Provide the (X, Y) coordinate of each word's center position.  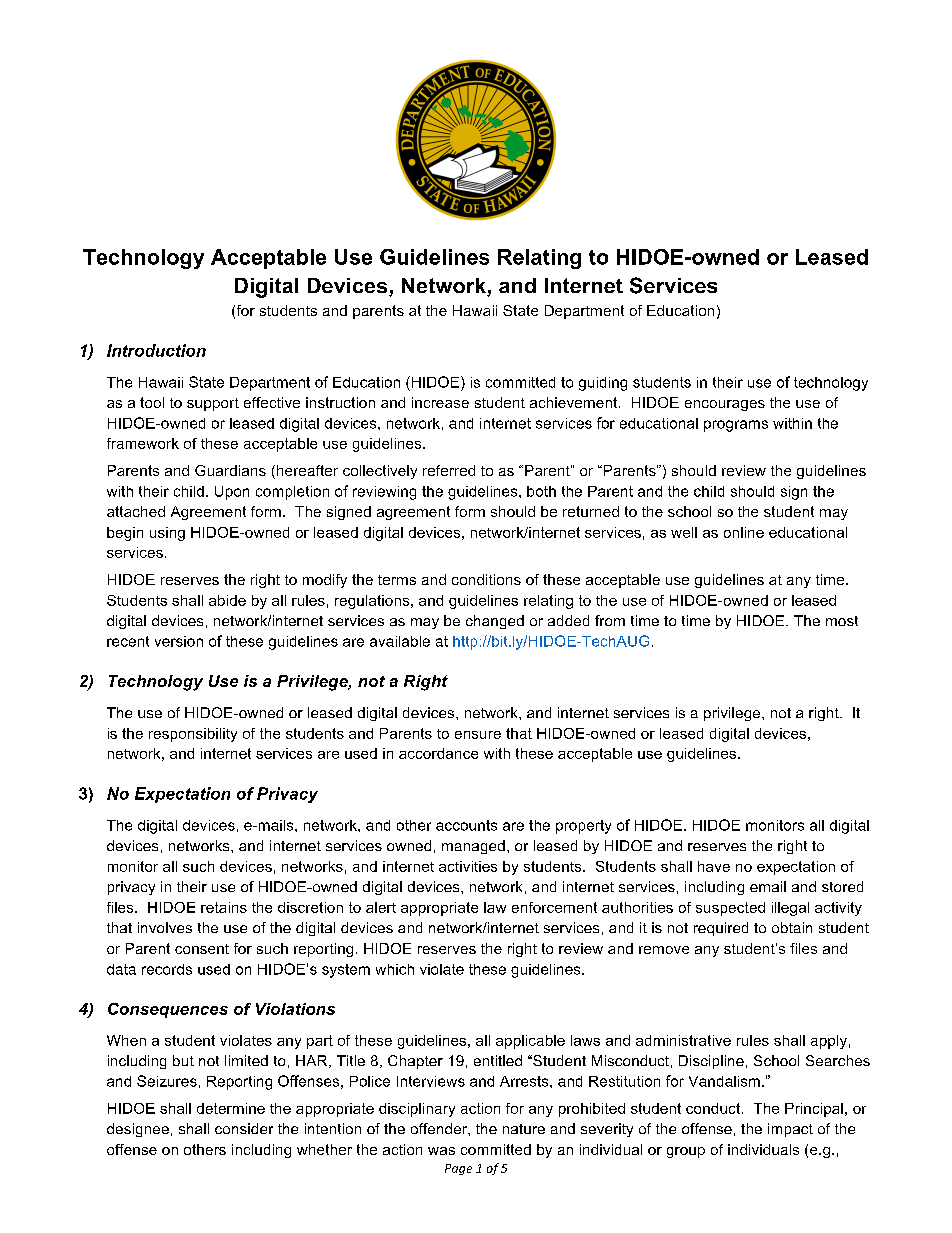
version (179, 641)
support (213, 404)
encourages (725, 405)
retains (224, 907)
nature (524, 1129)
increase (440, 402)
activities (468, 866)
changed (495, 622)
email (768, 886)
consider (244, 1128)
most (842, 621)
